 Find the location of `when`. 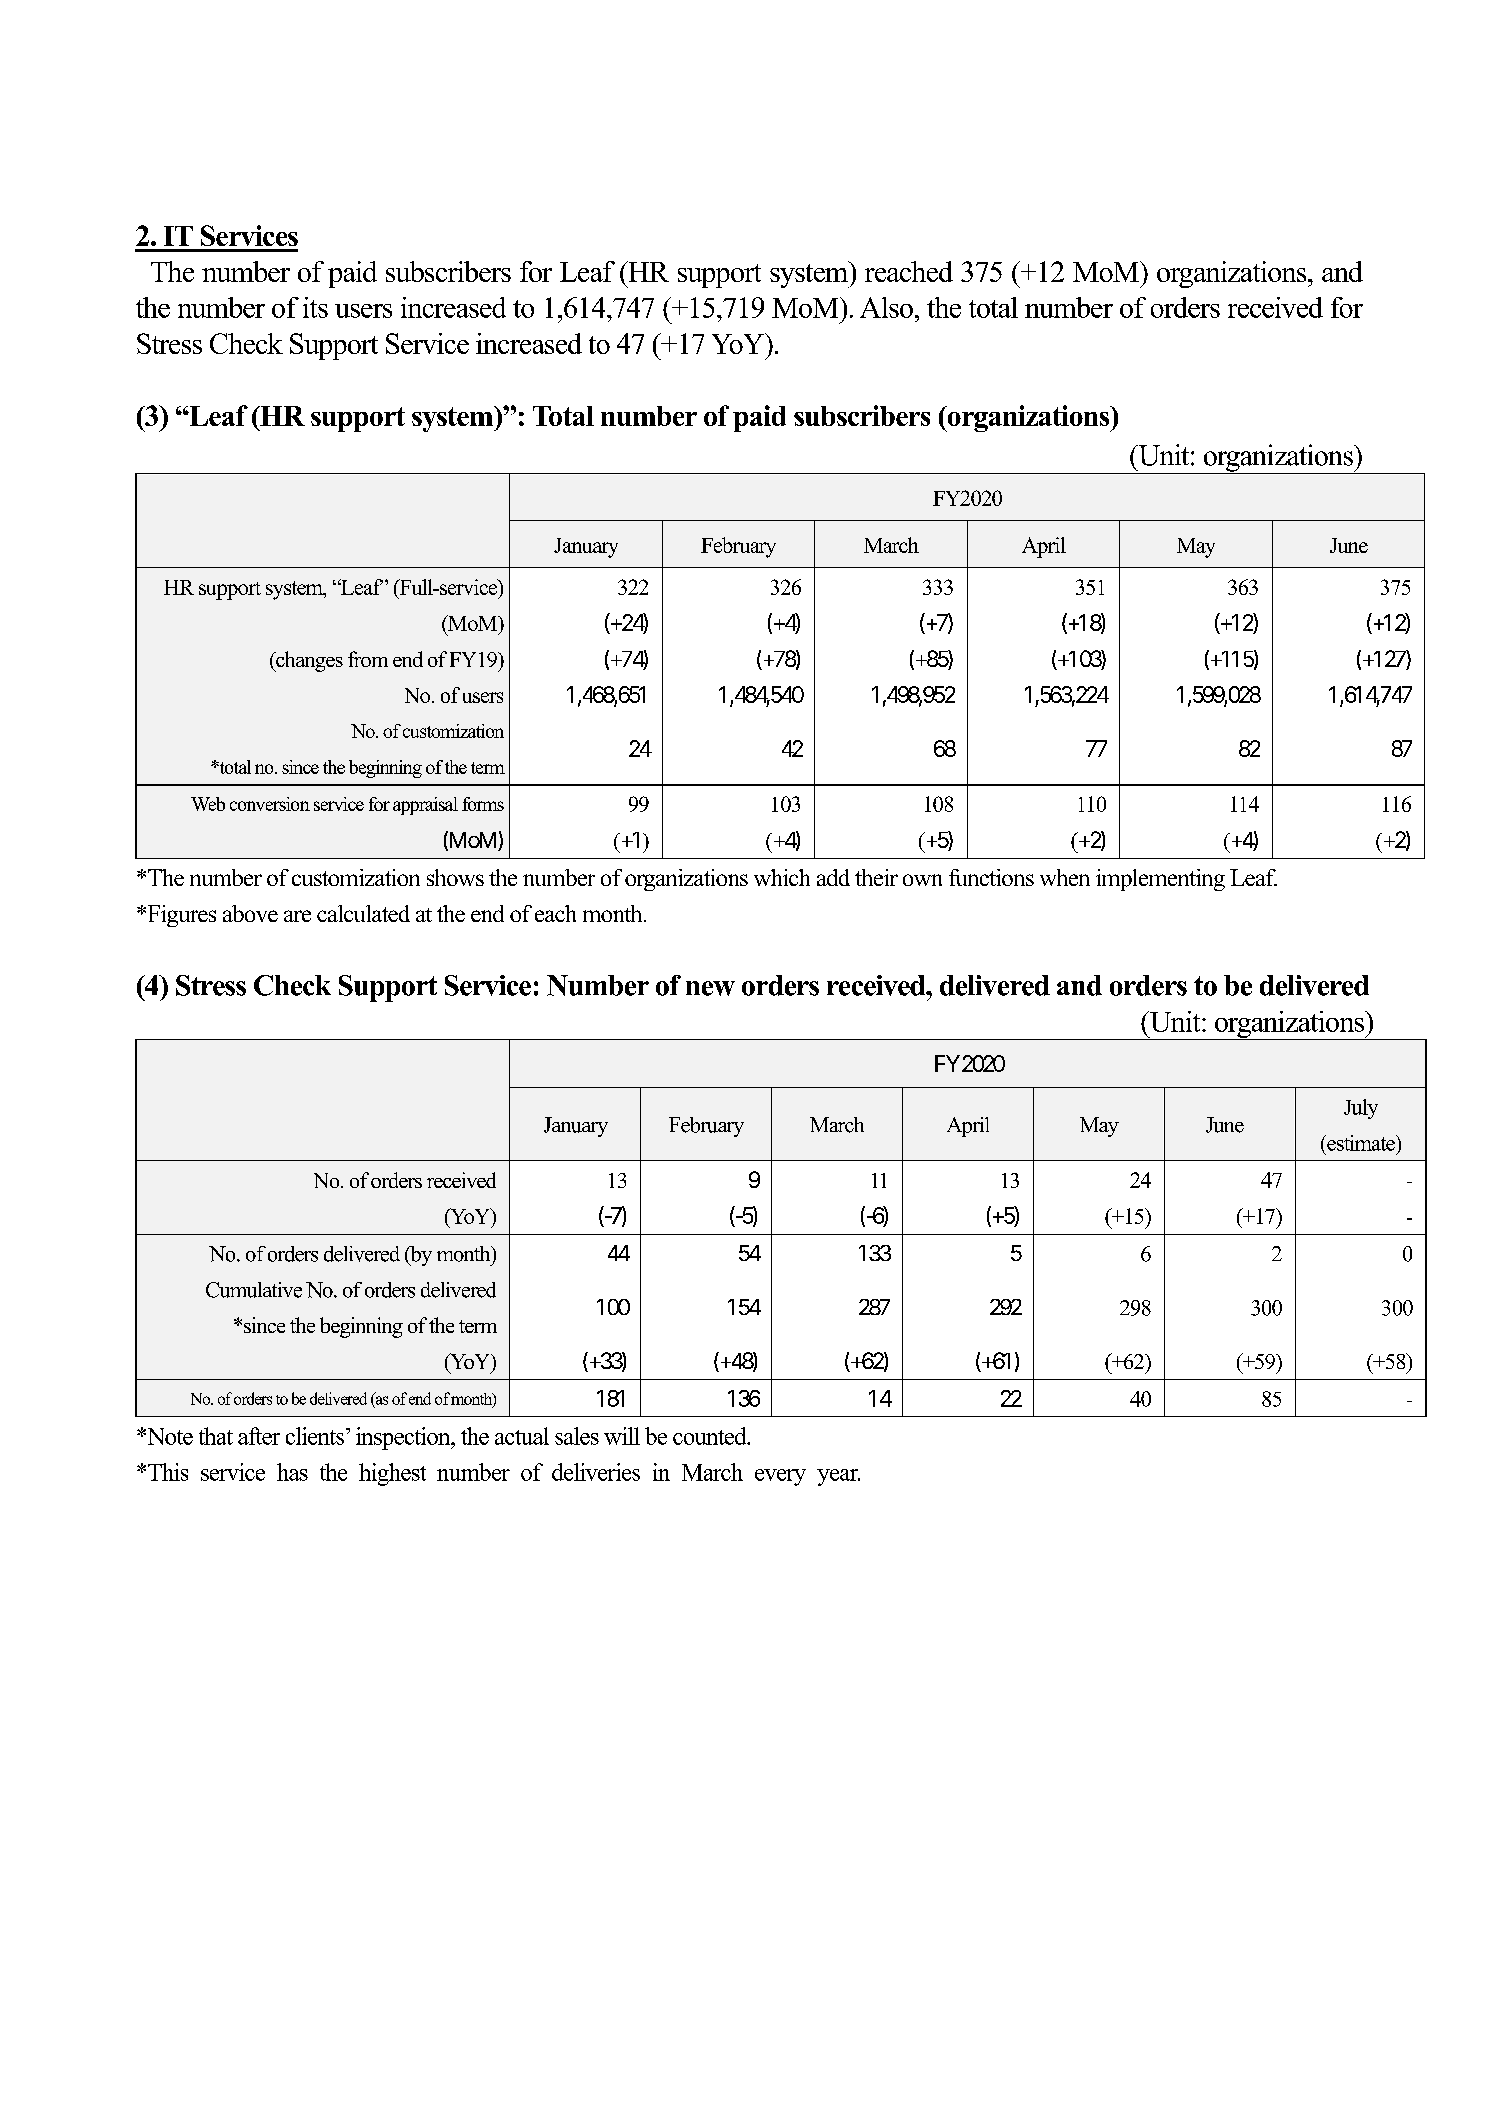

when is located at coordinates (1065, 877).
